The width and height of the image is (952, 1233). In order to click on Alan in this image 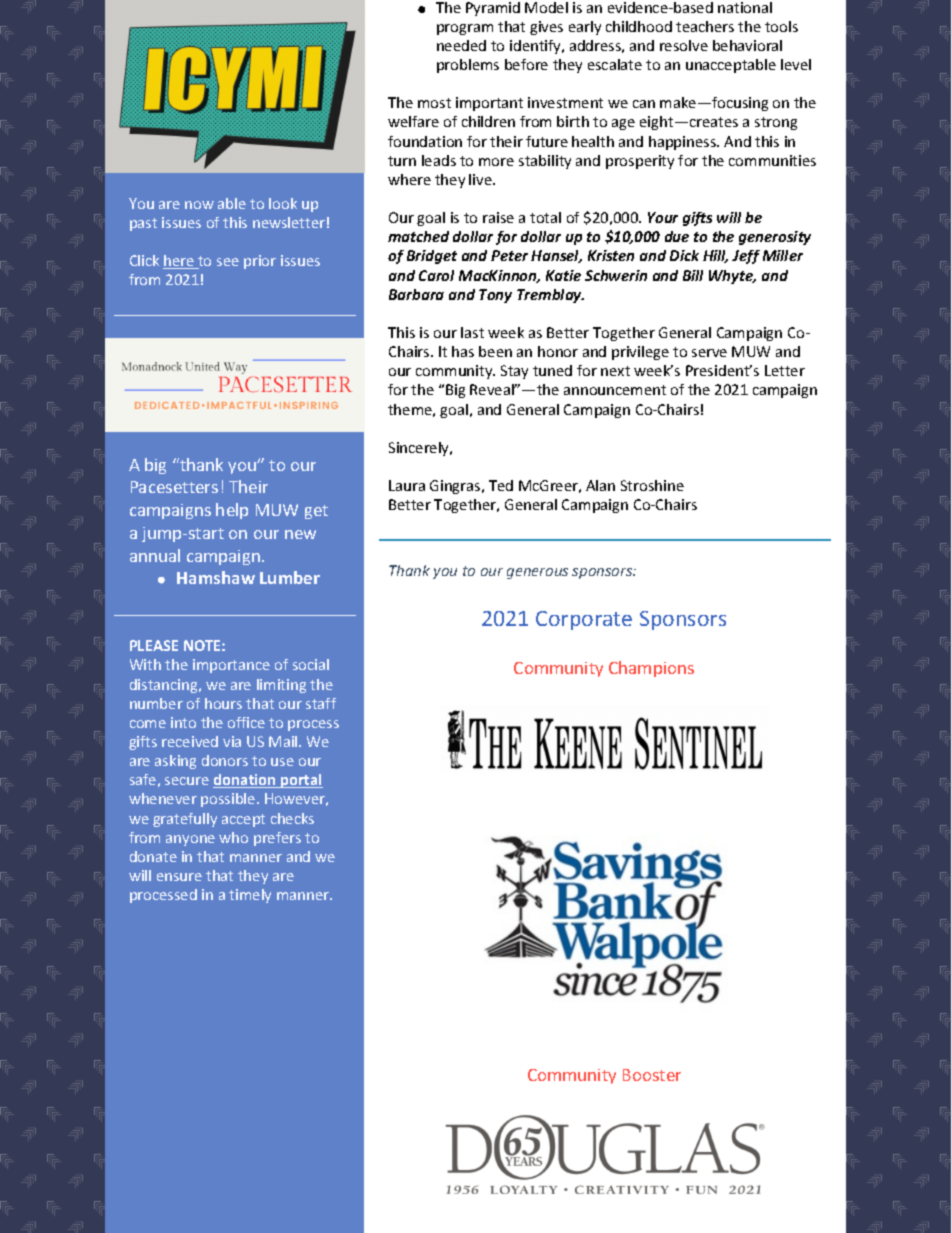, I will do `click(600, 485)`.
